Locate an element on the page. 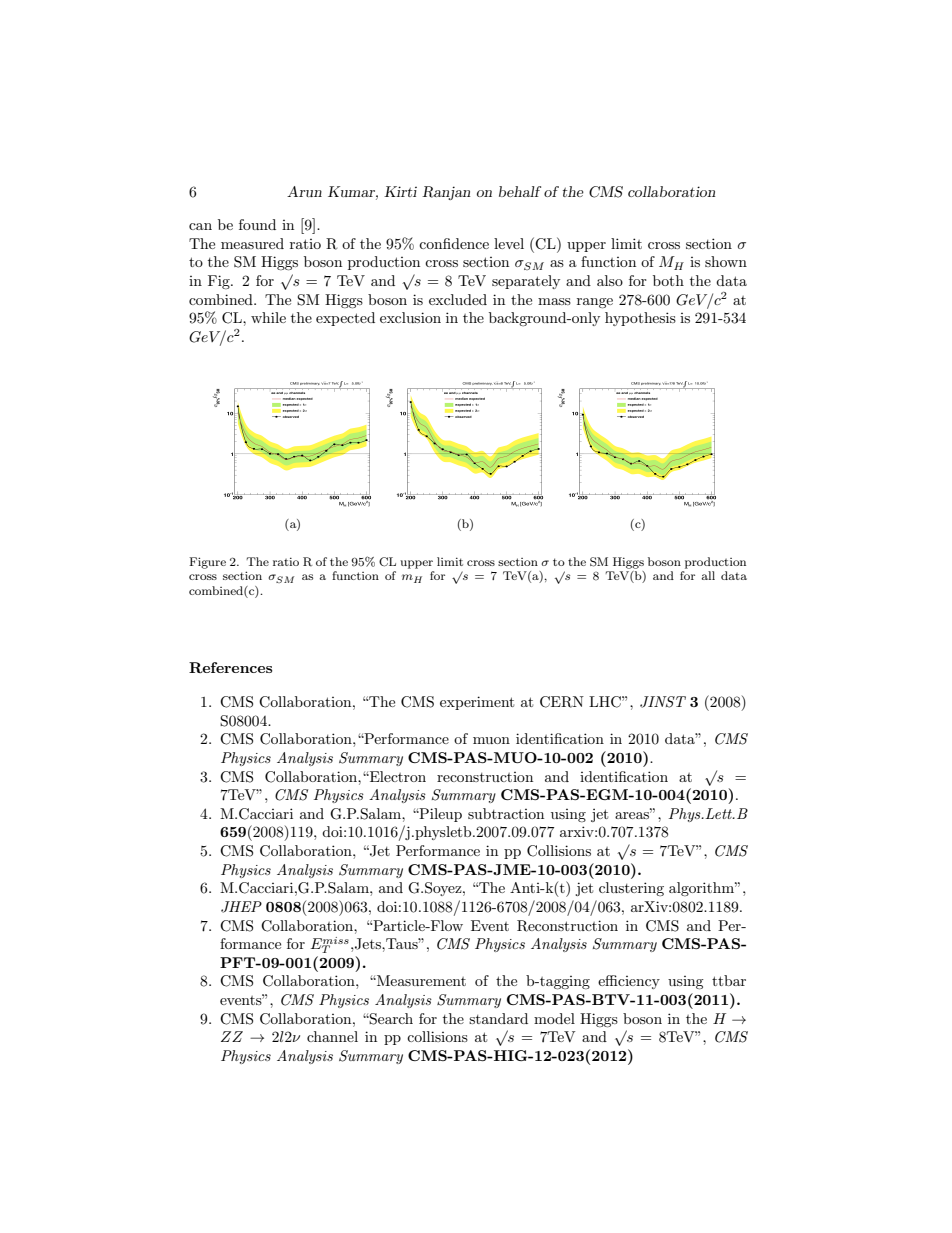 The width and height of the page is (952, 1233). found is located at coordinates (257, 224).
